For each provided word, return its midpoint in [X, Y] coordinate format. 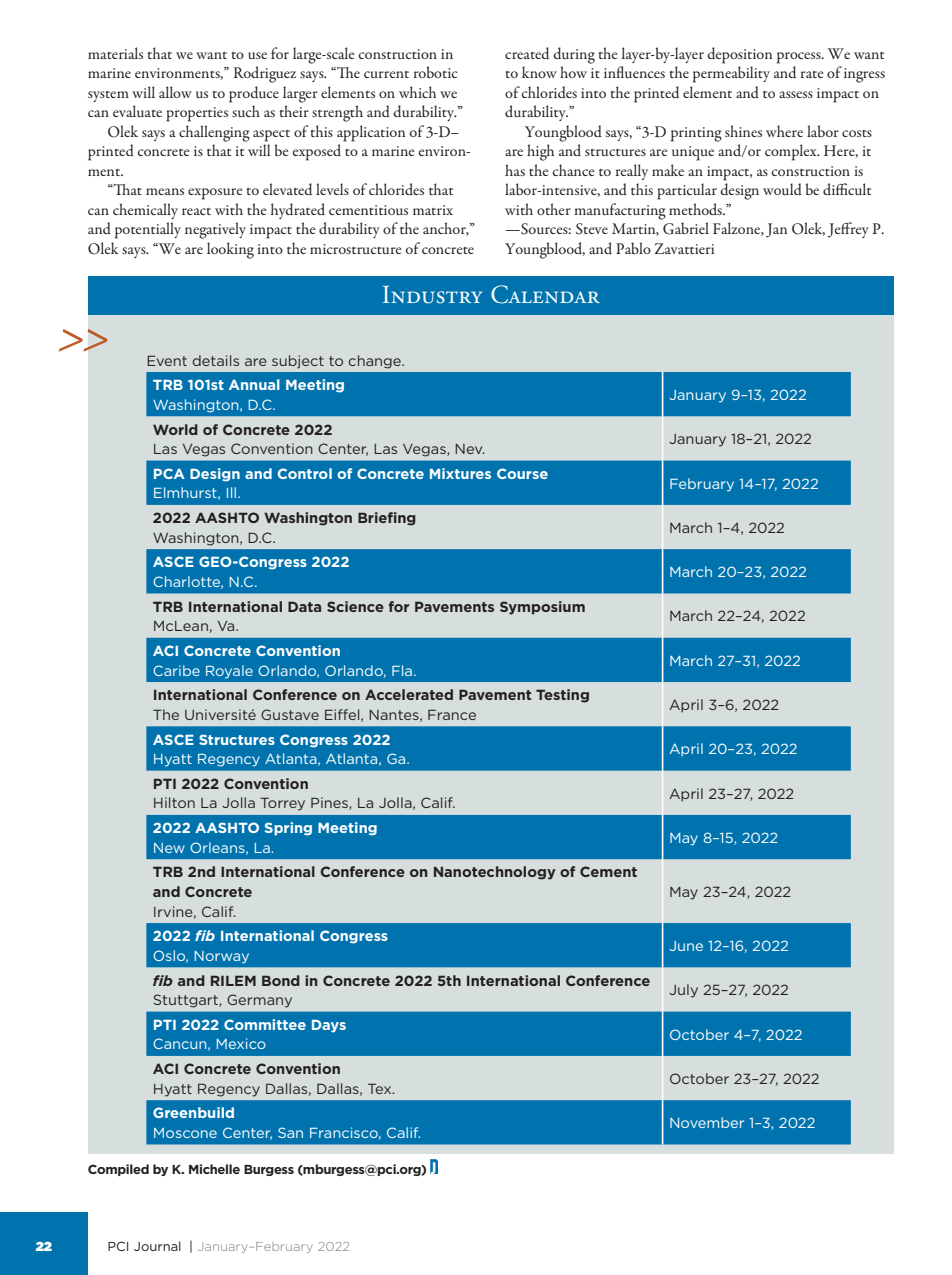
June [686, 946]
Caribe [176, 670]
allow [175, 92]
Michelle [214, 1169]
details [216, 360]
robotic [436, 72]
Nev [469, 449]
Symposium [542, 608]
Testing [562, 696]
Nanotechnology [495, 873]
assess [796, 94]
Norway [222, 957]
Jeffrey [848, 230]
